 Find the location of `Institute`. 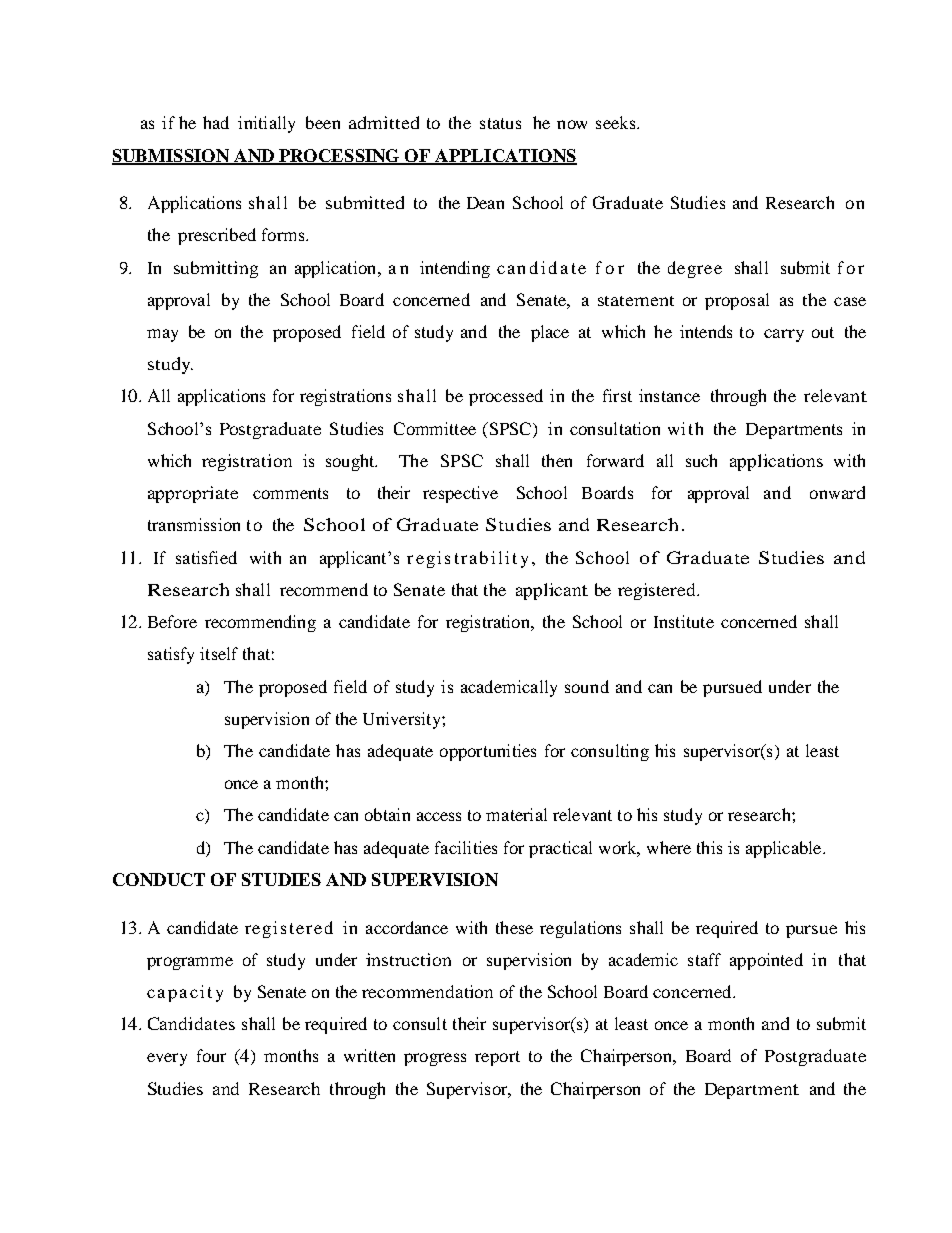

Institute is located at coordinates (684, 621).
